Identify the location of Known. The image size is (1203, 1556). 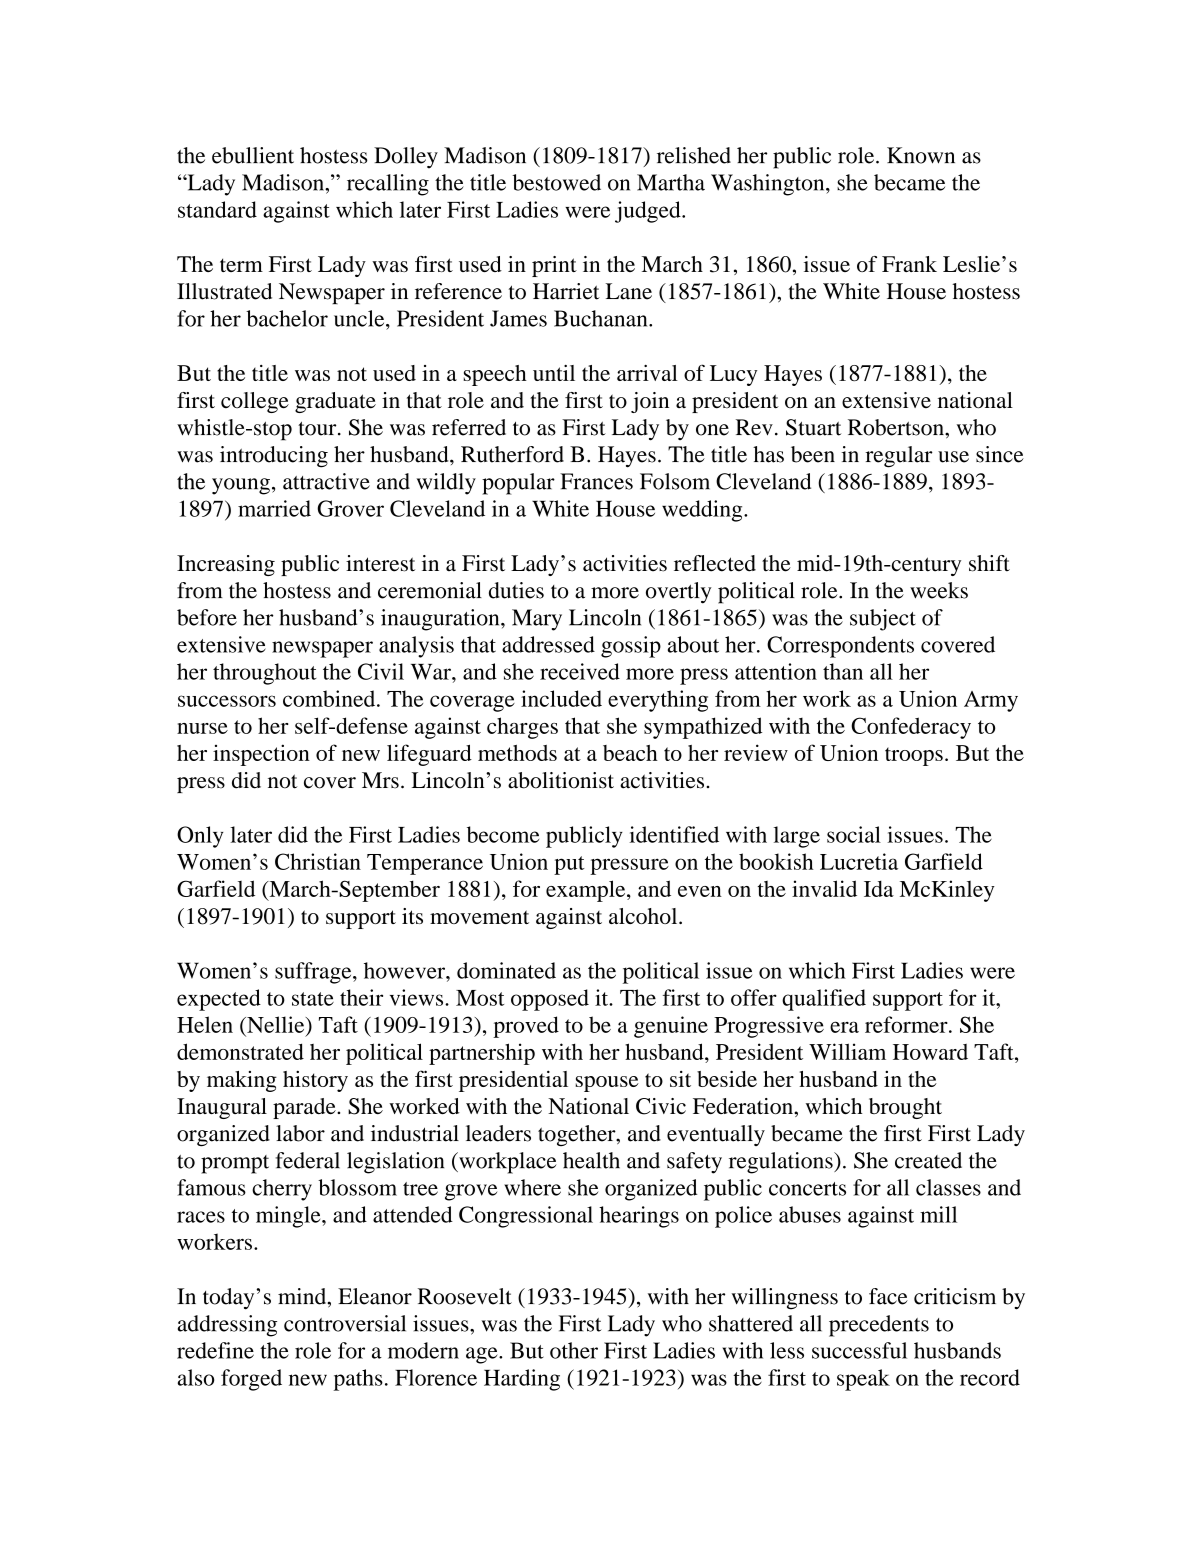
(921, 155).
